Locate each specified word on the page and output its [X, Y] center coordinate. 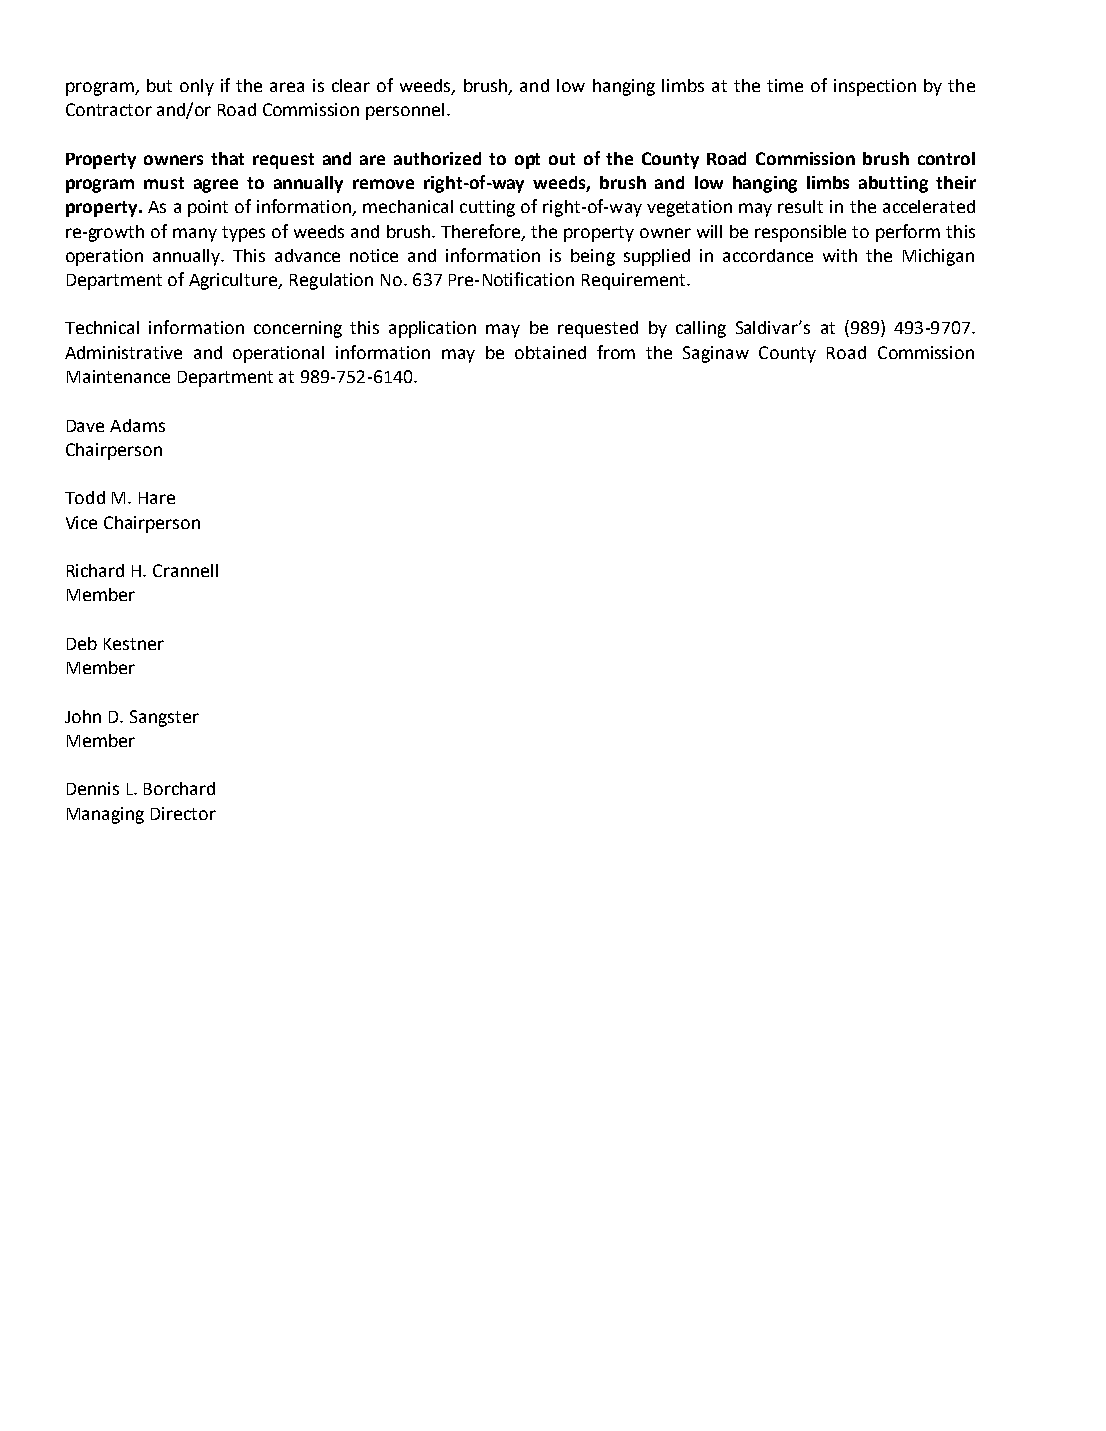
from [616, 352]
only [197, 87]
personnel [405, 111]
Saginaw [716, 354]
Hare [157, 498]
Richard [95, 570]
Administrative [123, 352]
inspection [875, 87]
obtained [550, 352]
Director [183, 813]
